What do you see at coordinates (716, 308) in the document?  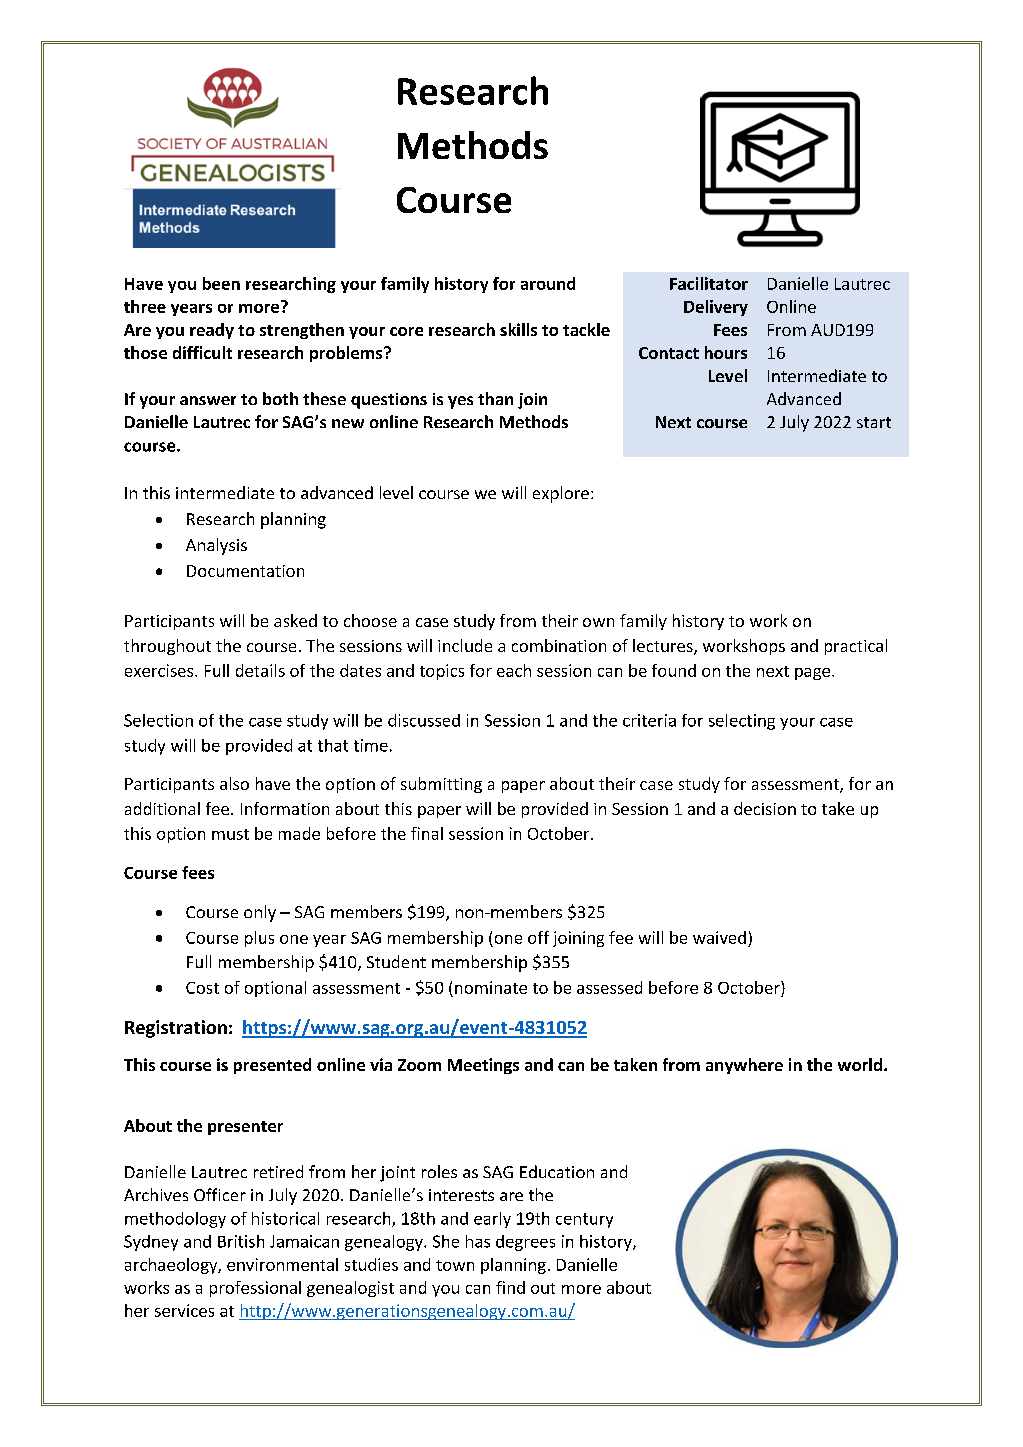 I see `Delivery` at bounding box center [716, 308].
